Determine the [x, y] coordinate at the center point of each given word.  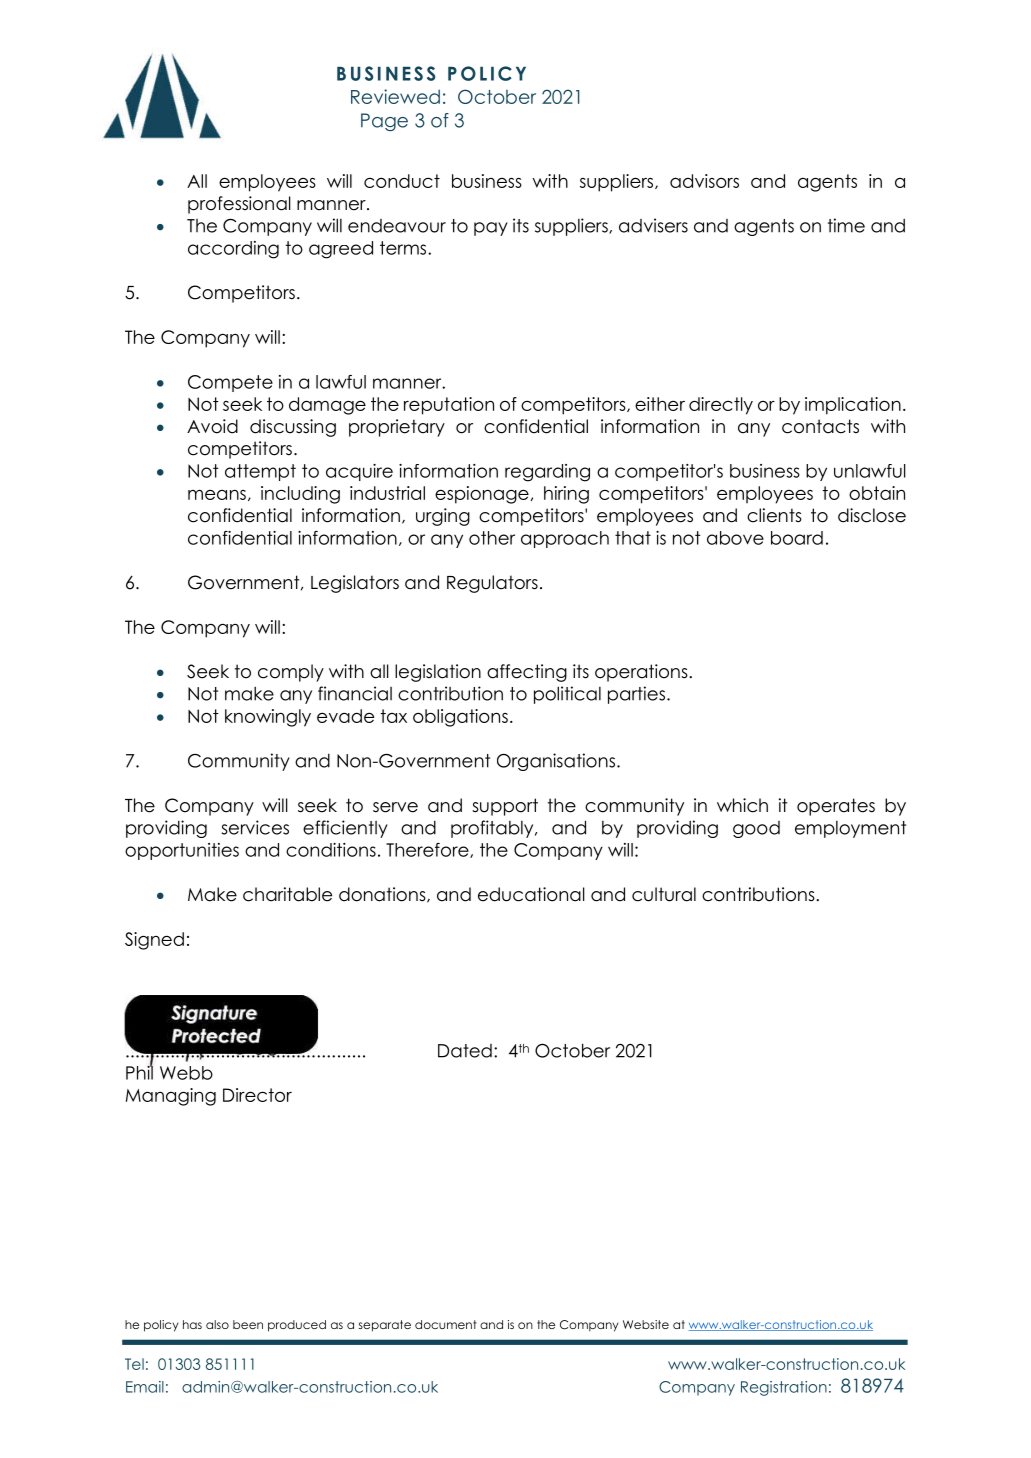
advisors [704, 181]
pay [491, 229]
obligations [460, 718]
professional [239, 205]
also [217, 1324]
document [446, 1324]
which [742, 805]
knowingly [268, 718]
